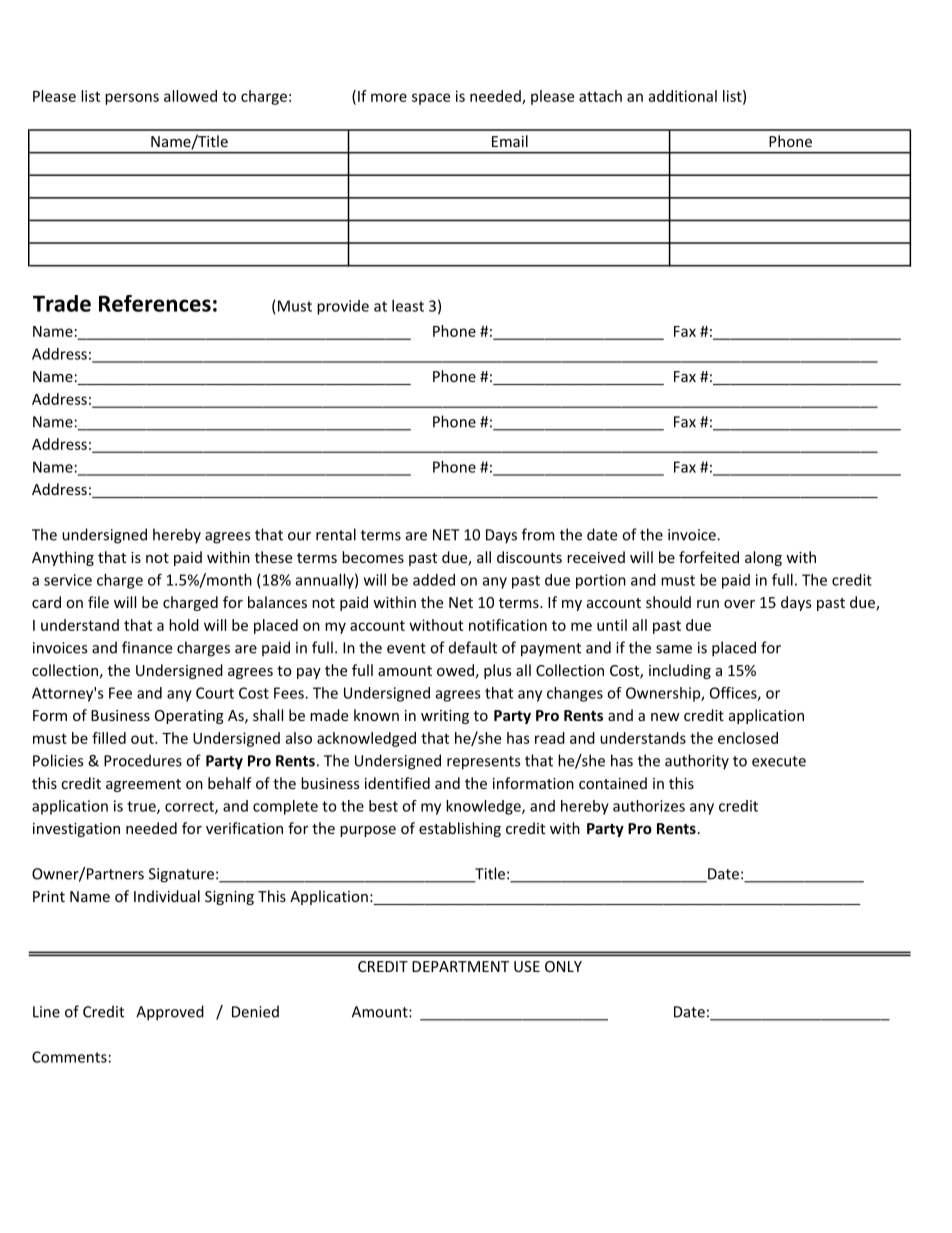 This page has width=952, height=1233. Describe the element at coordinates (170, 1013) in the page. I see `Approved` at that location.
